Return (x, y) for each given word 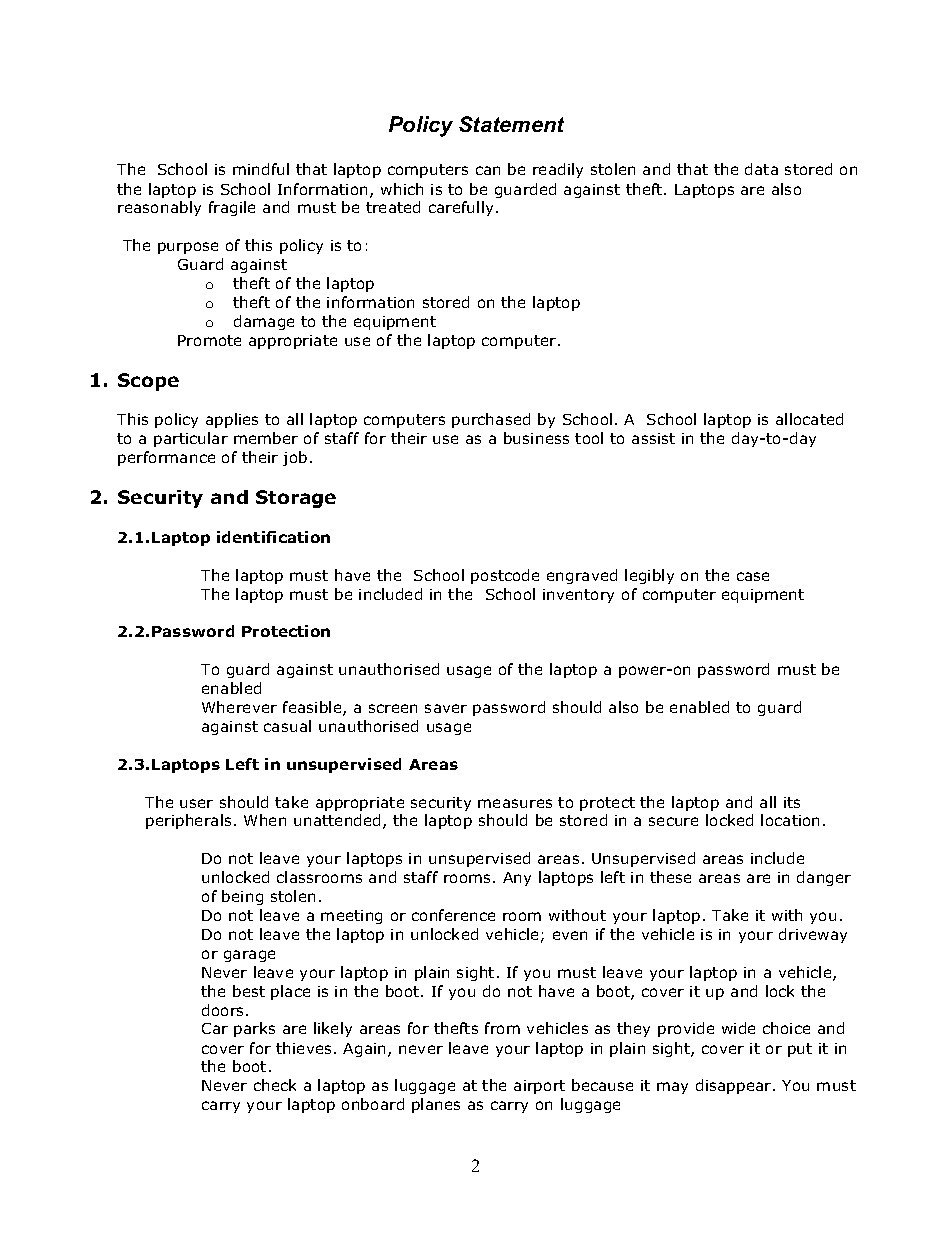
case (753, 576)
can (488, 170)
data (761, 169)
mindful (261, 169)
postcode (505, 576)
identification (273, 537)
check (275, 1085)
